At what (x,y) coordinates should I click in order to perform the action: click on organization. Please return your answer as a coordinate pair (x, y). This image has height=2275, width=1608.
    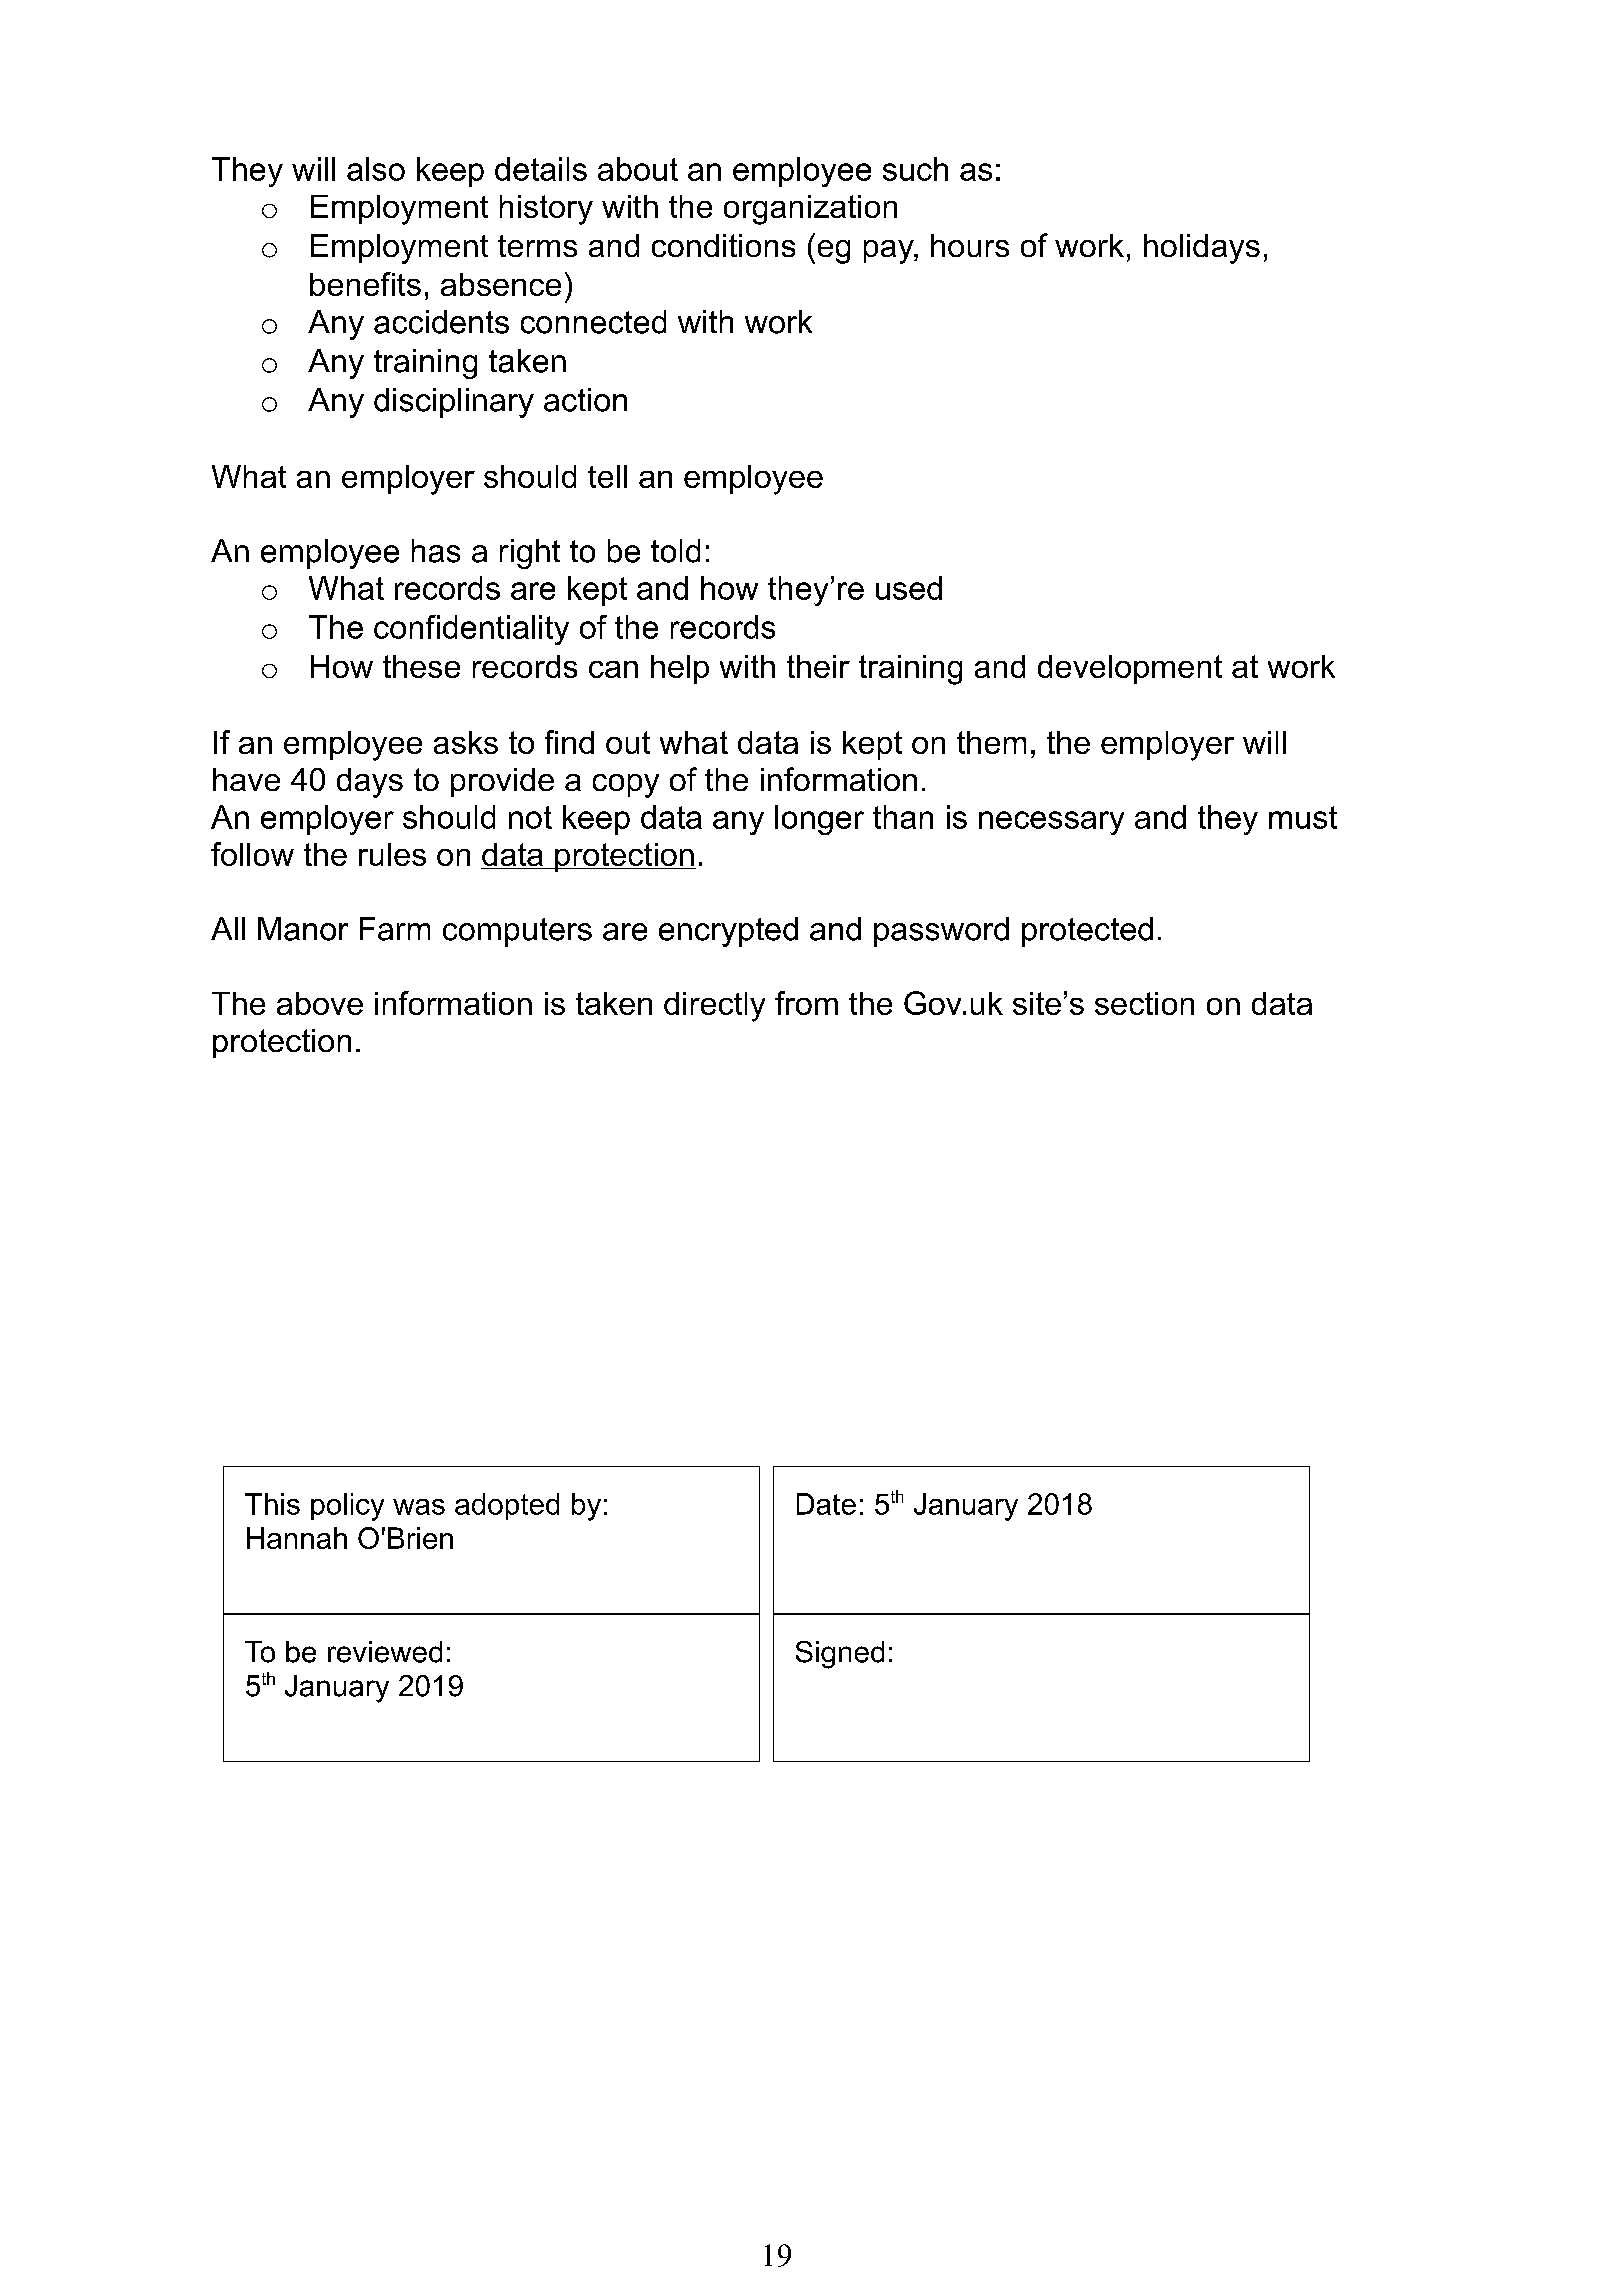
    Looking at the image, I should click on (810, 210).
